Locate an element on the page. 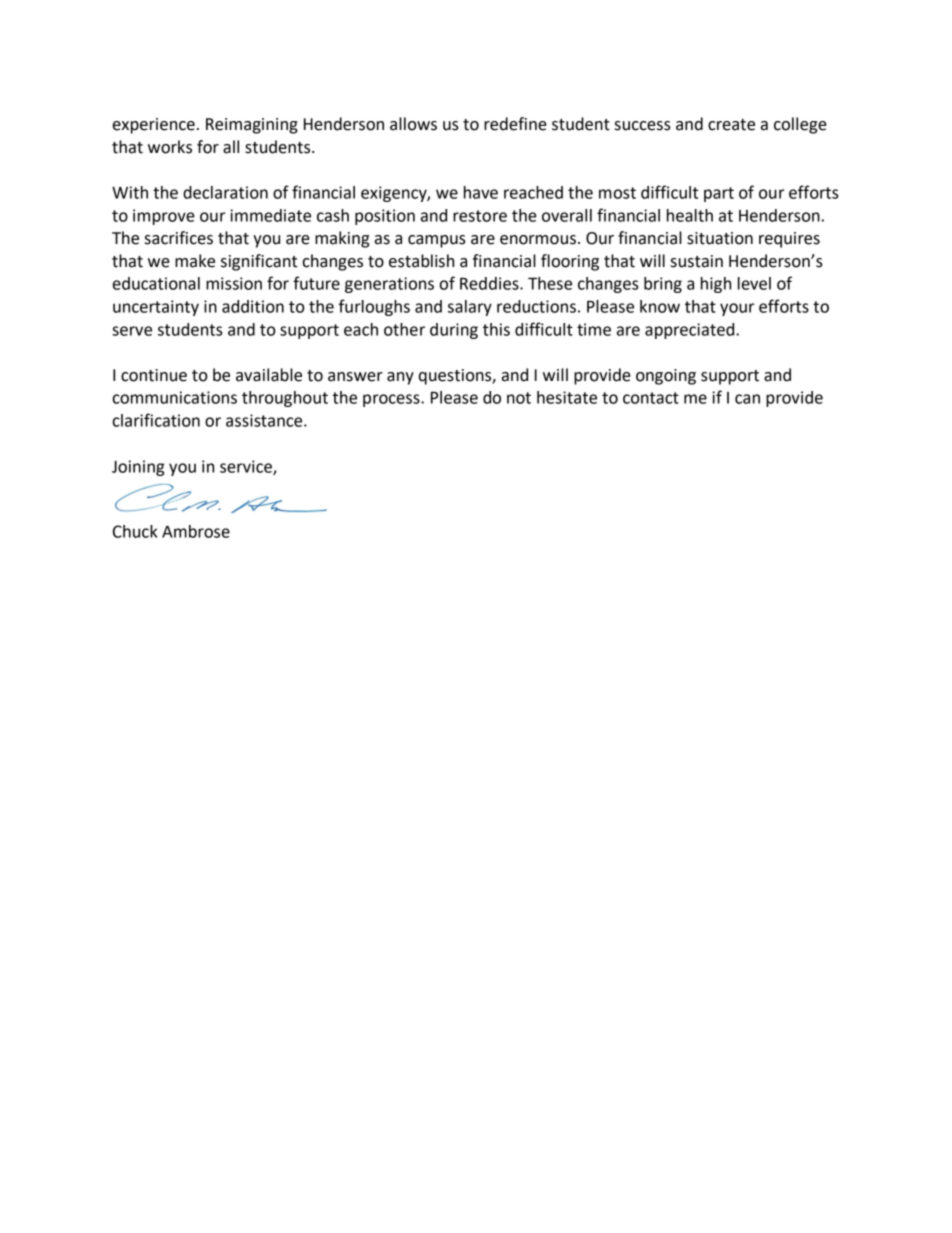 Image resolution: width=952 pixels, height=1233 pixels. Reimagining is located at coordinates (252, 126).
